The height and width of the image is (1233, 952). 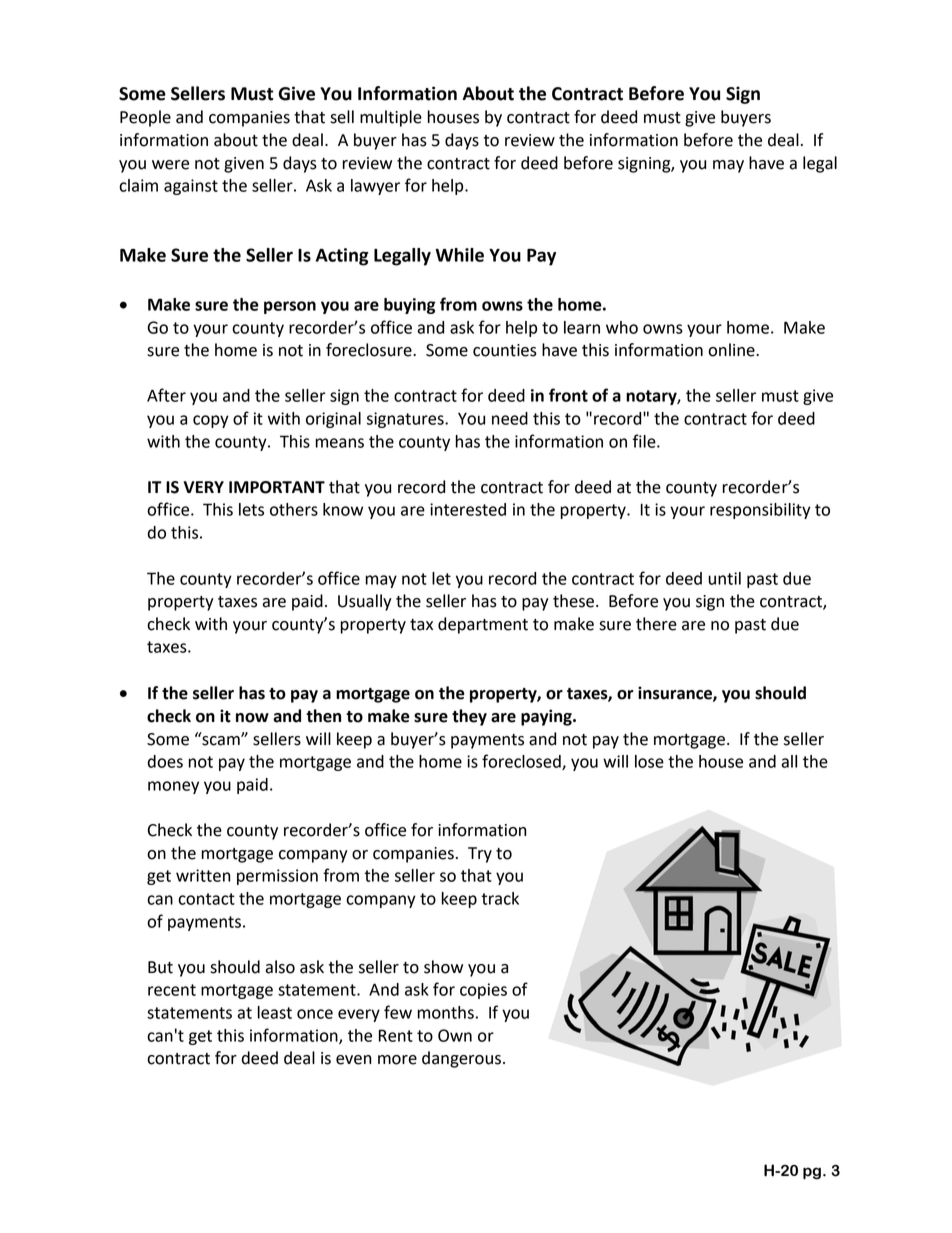 What do you see at coordinates (391, 118) in the image?
I see `multiple` at bounding box center [391, 118].
